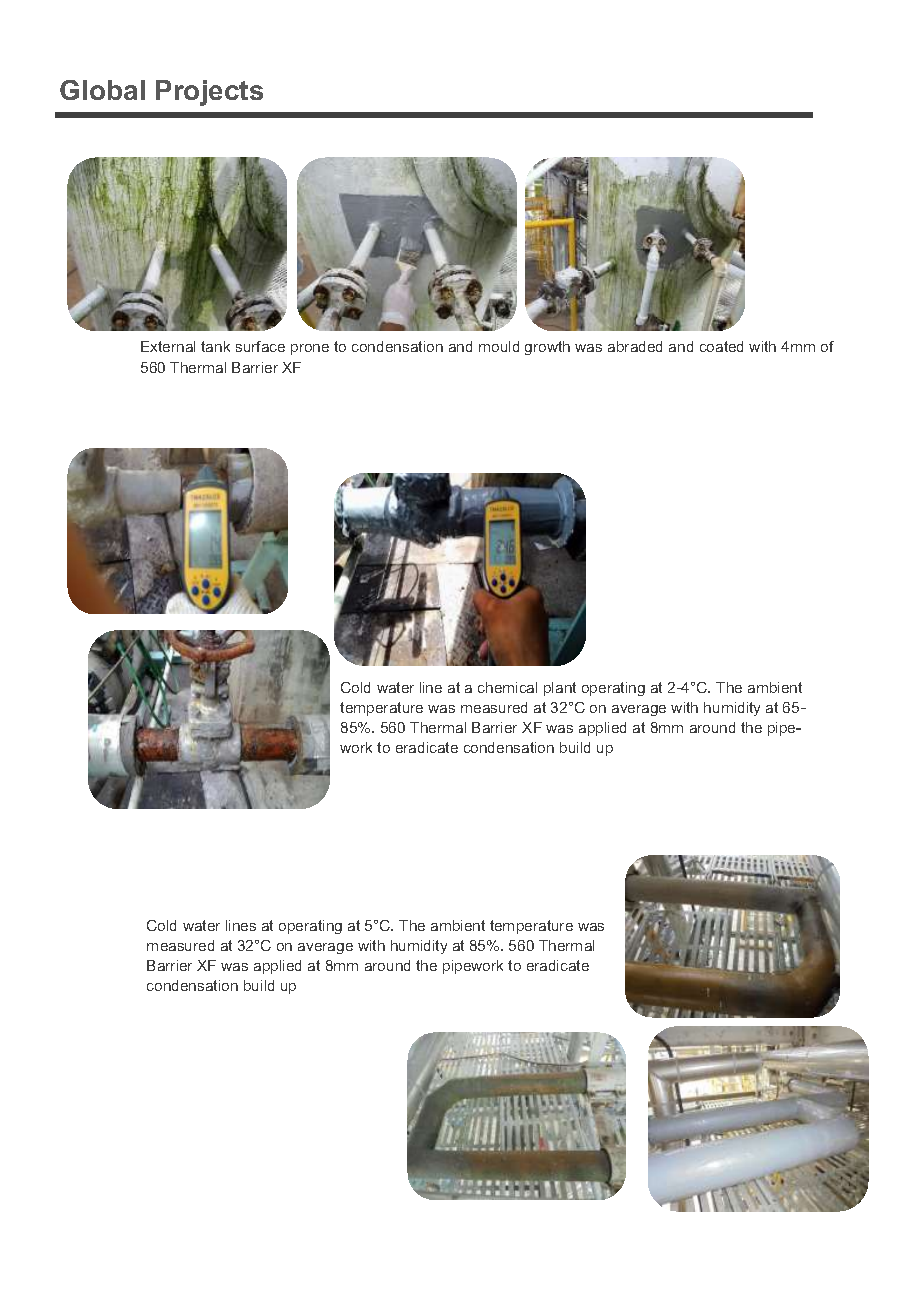 This screenshot has height=1308, width=924. I want to click on chemical, so click(507, 687).
